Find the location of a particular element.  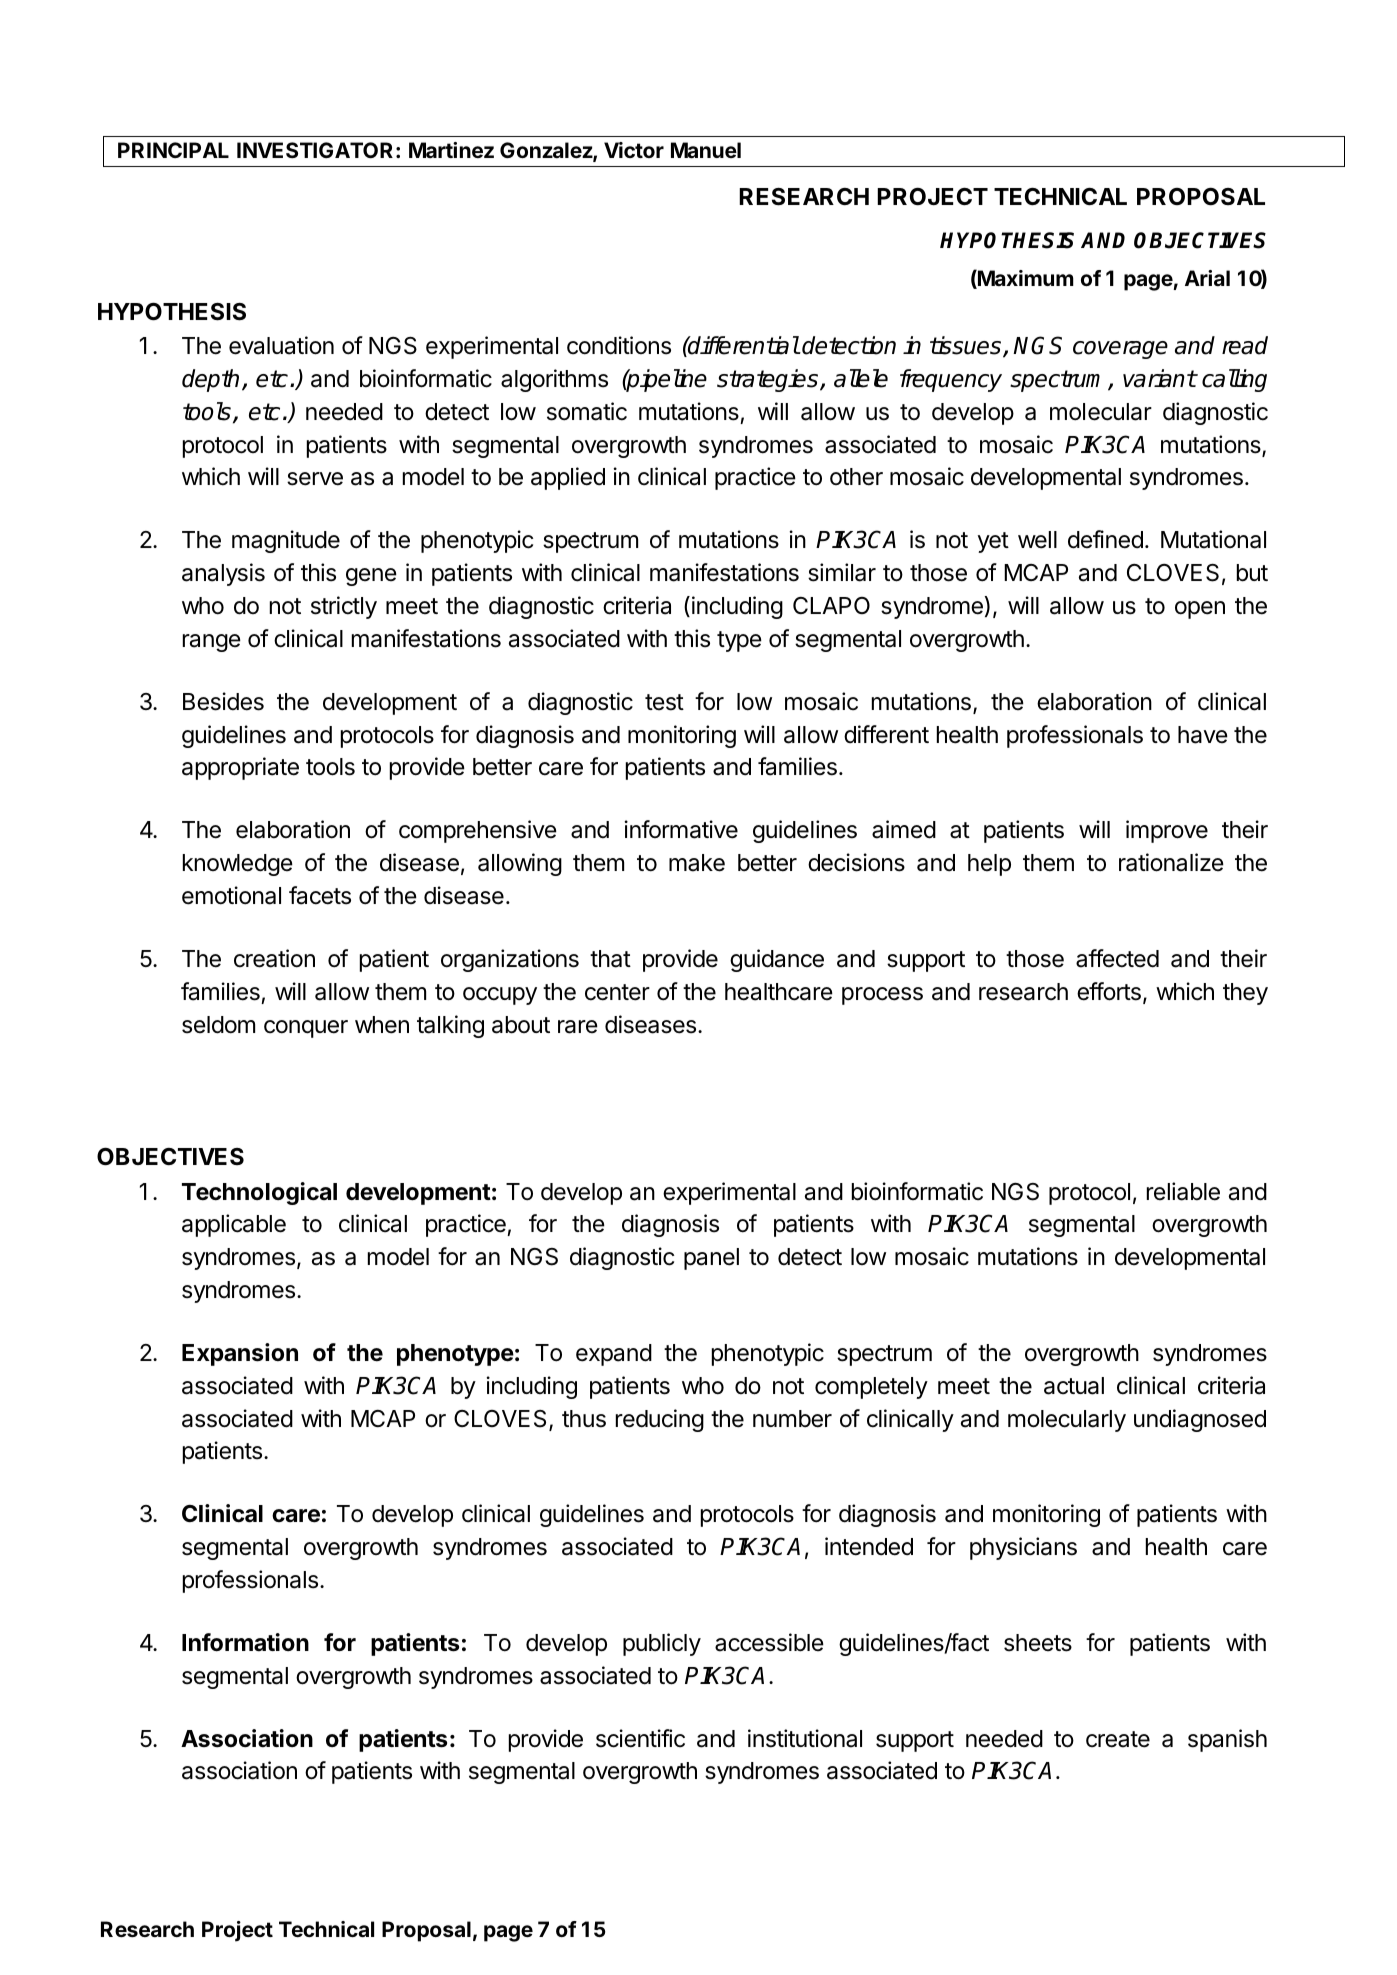

publicly is located at coordinates (662, 1644).
